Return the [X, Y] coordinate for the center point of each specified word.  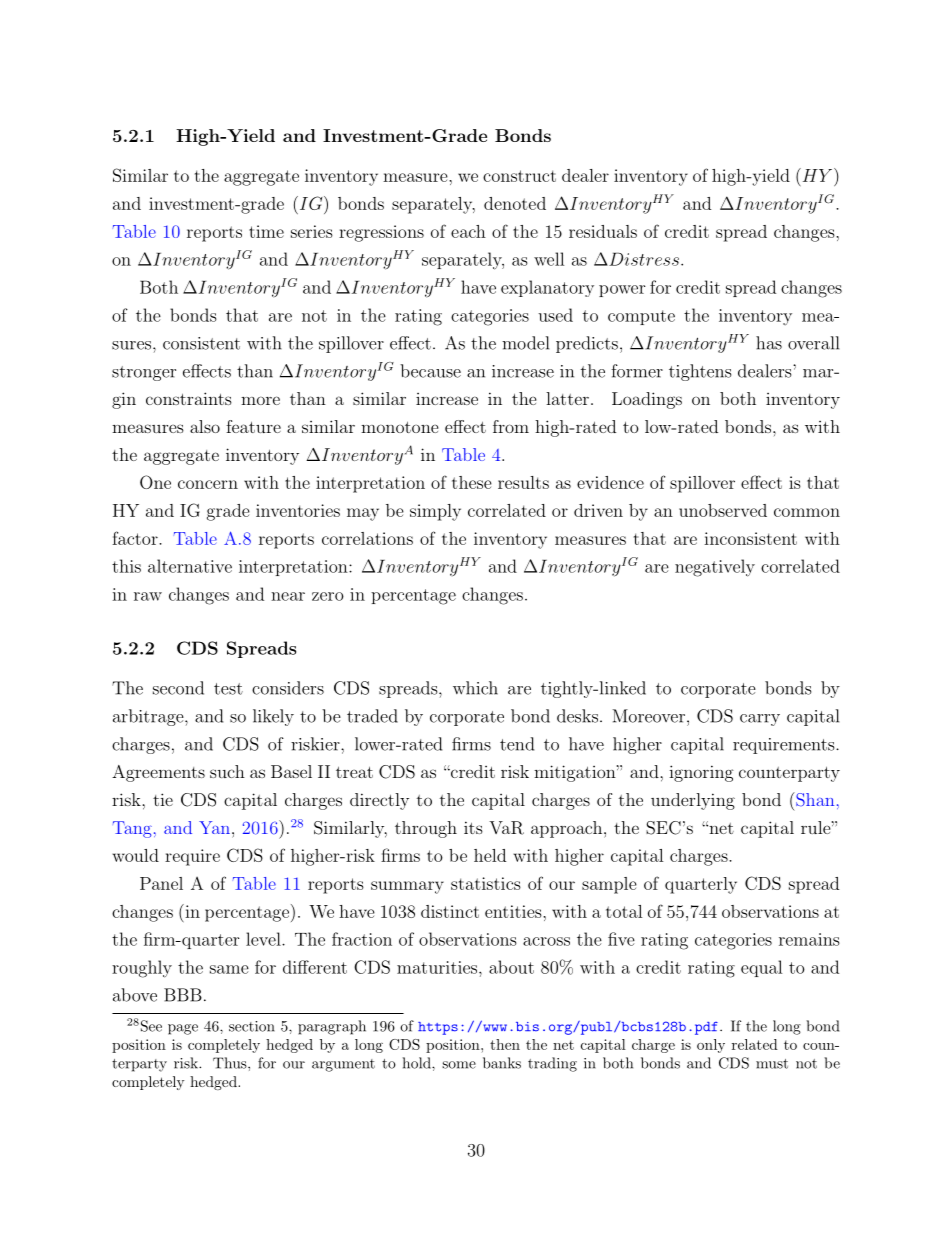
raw [148, 596]
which [475, 688]
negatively [715, 568]
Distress [643, 259]
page [183, 1029]
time [266, 231]
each [468, 231]
